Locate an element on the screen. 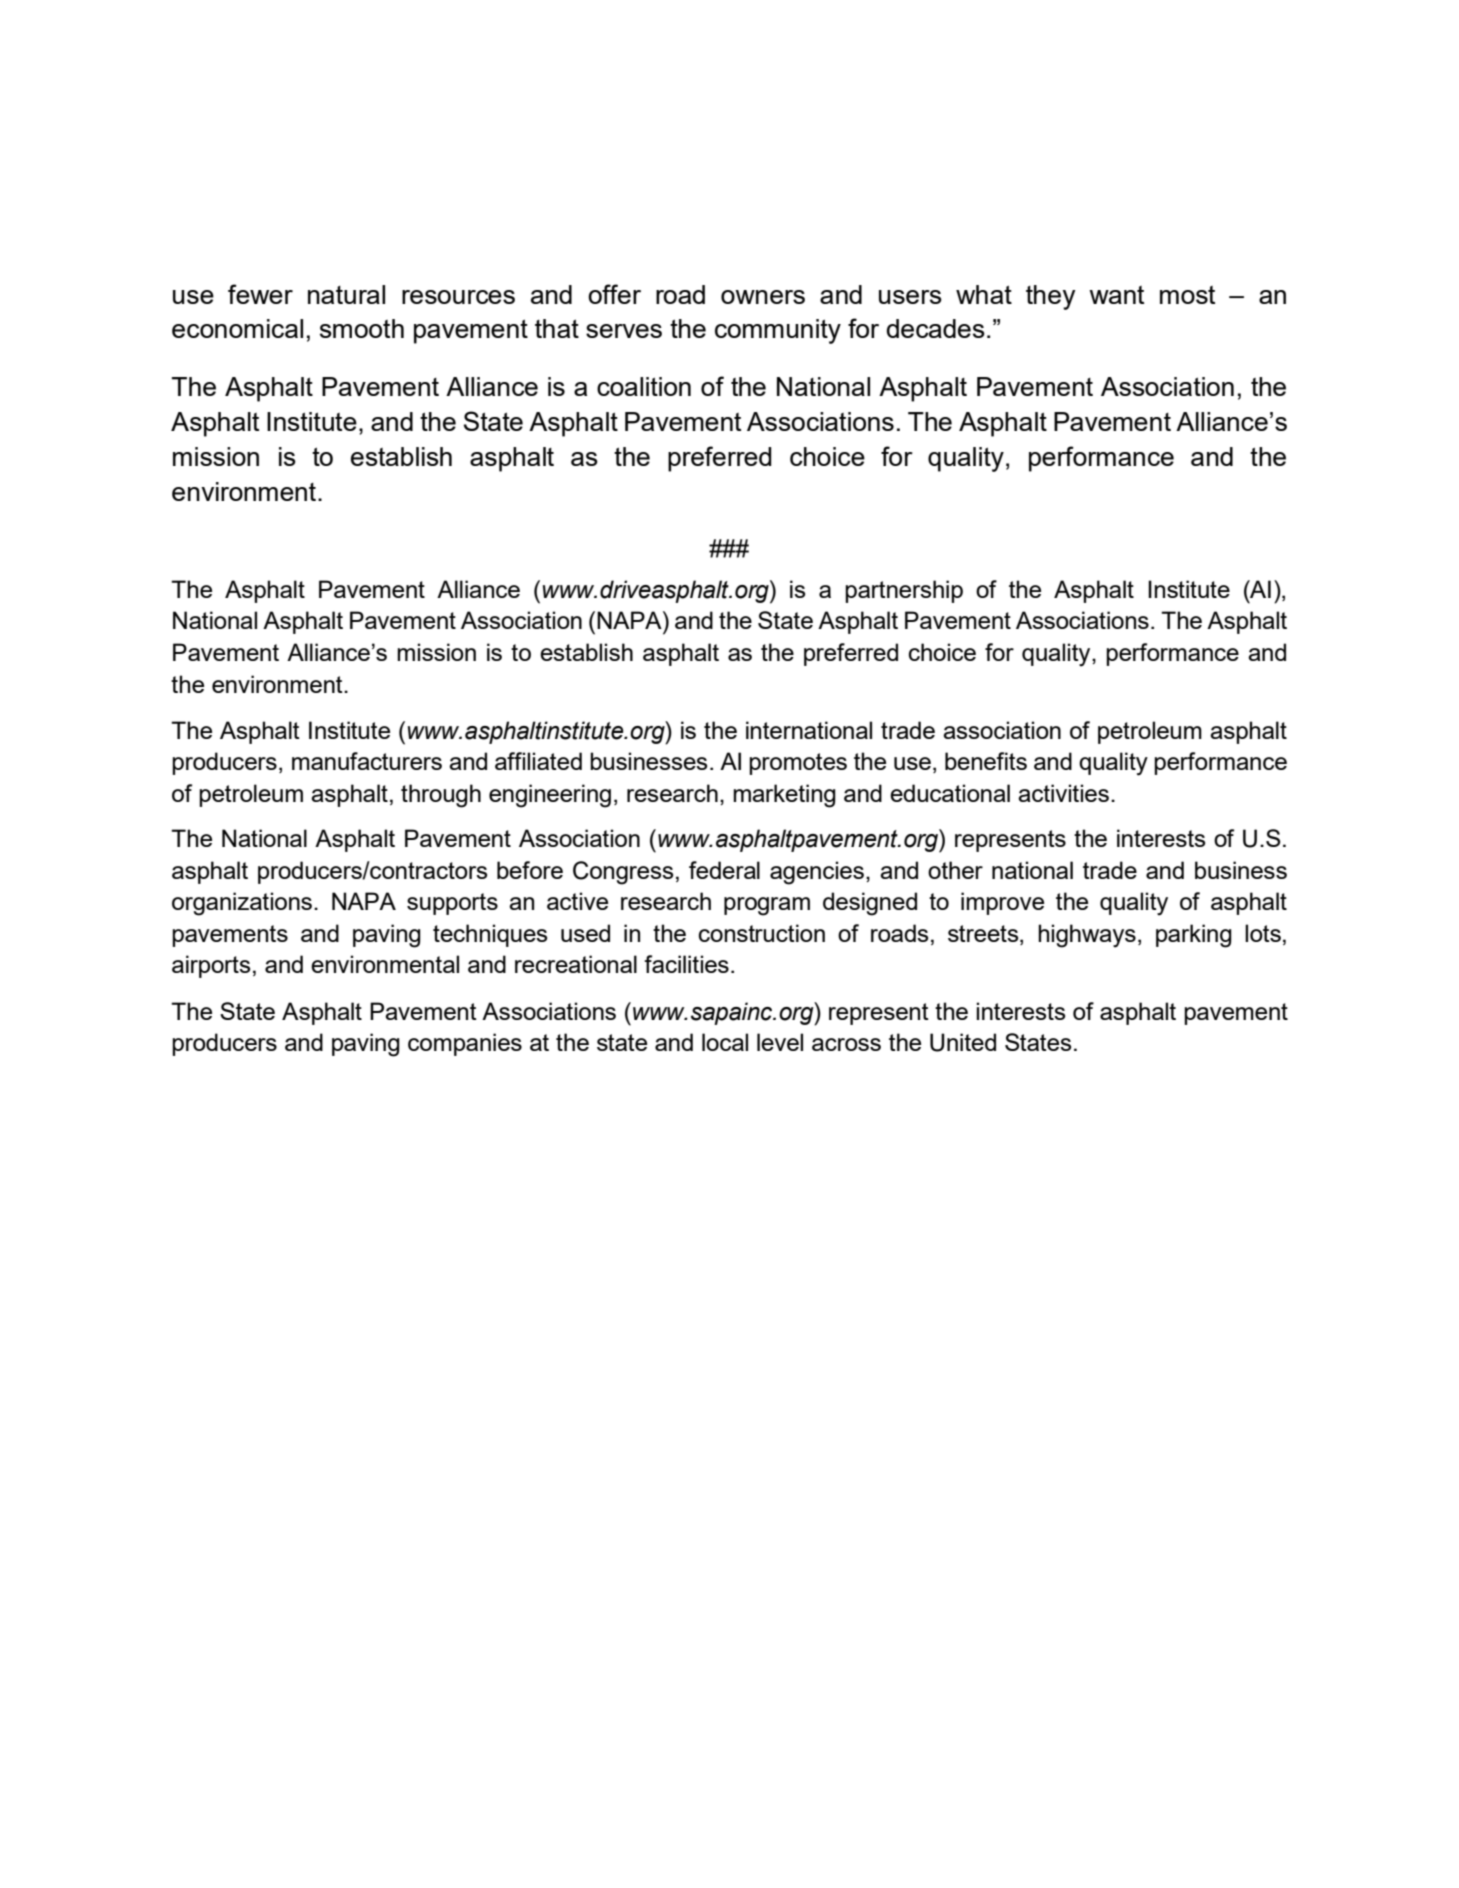 Image resolution: width=1459 pixels, height=1888 pixels. companies is located at coordinates (465, 1044).
